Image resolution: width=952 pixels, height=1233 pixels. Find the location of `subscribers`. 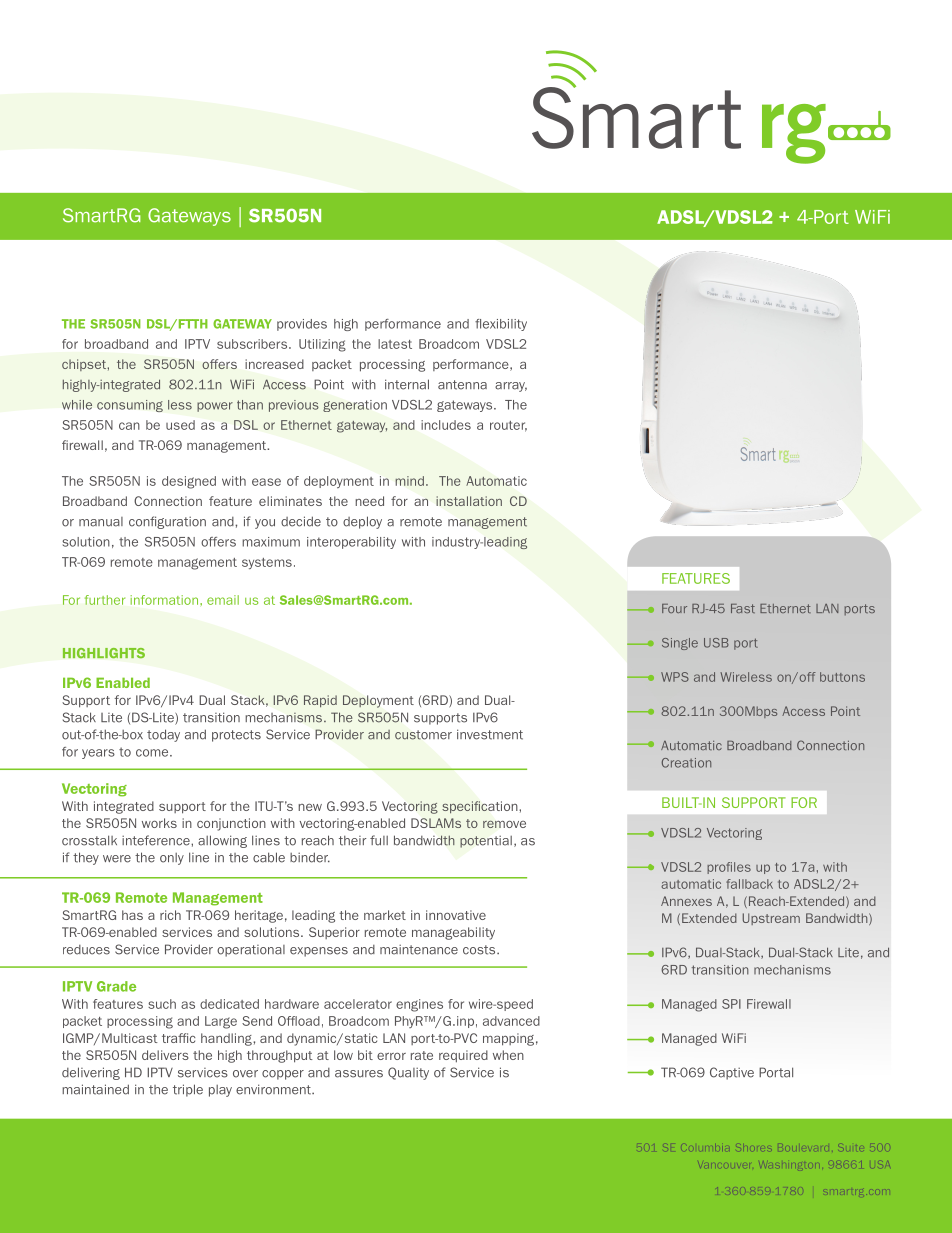

subscribers is located at coordinates (253, 344).
